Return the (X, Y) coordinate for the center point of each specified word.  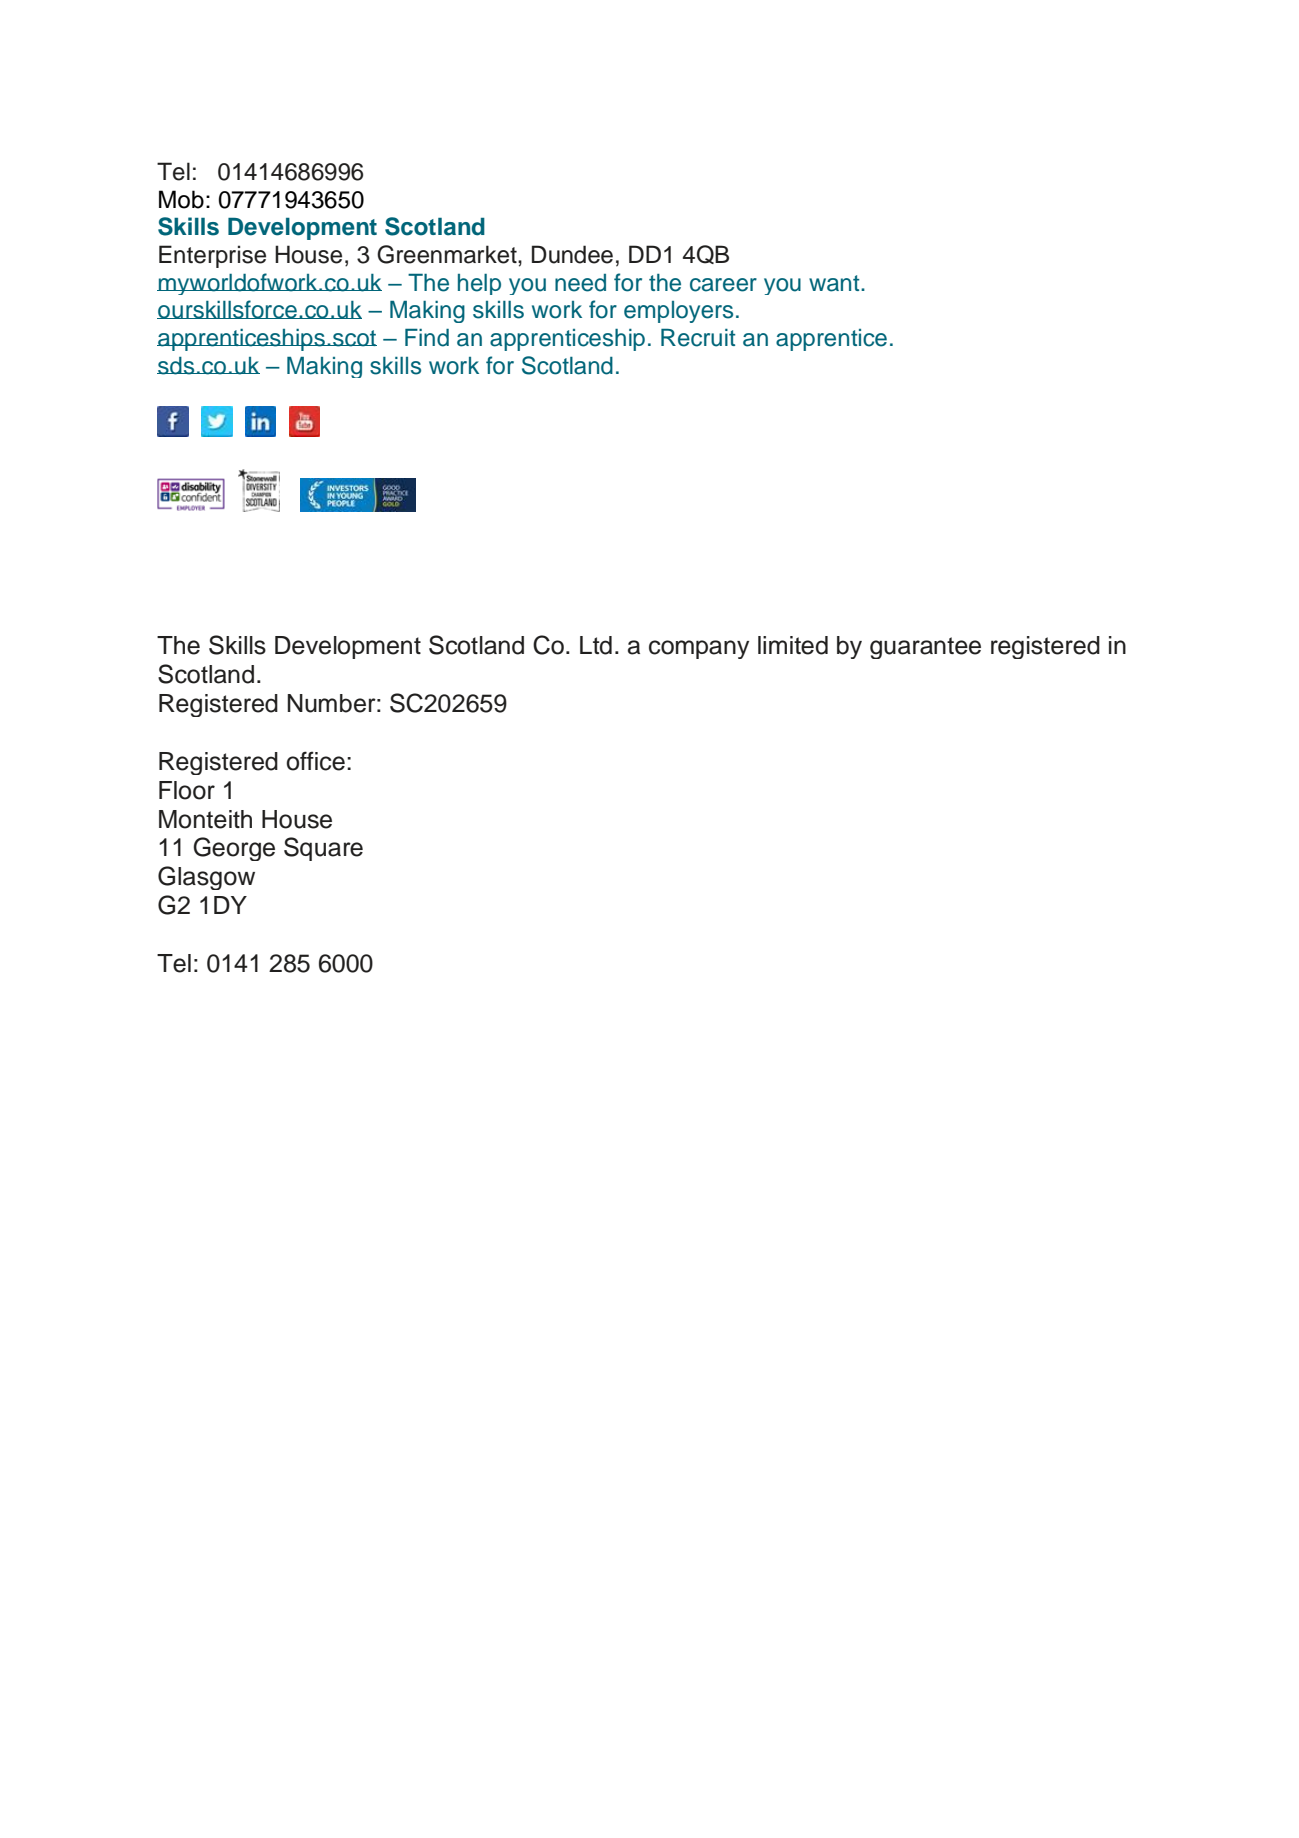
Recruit (698, 338)
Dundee (572, 254)
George (234, 849)
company (699, 649)
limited (793, 645)
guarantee (925, 648)
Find (427, 338)
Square (323, 849)
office (315, 761)
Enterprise (212, 256)
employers (678, 312)
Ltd (596, 645)
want (835, 283)
